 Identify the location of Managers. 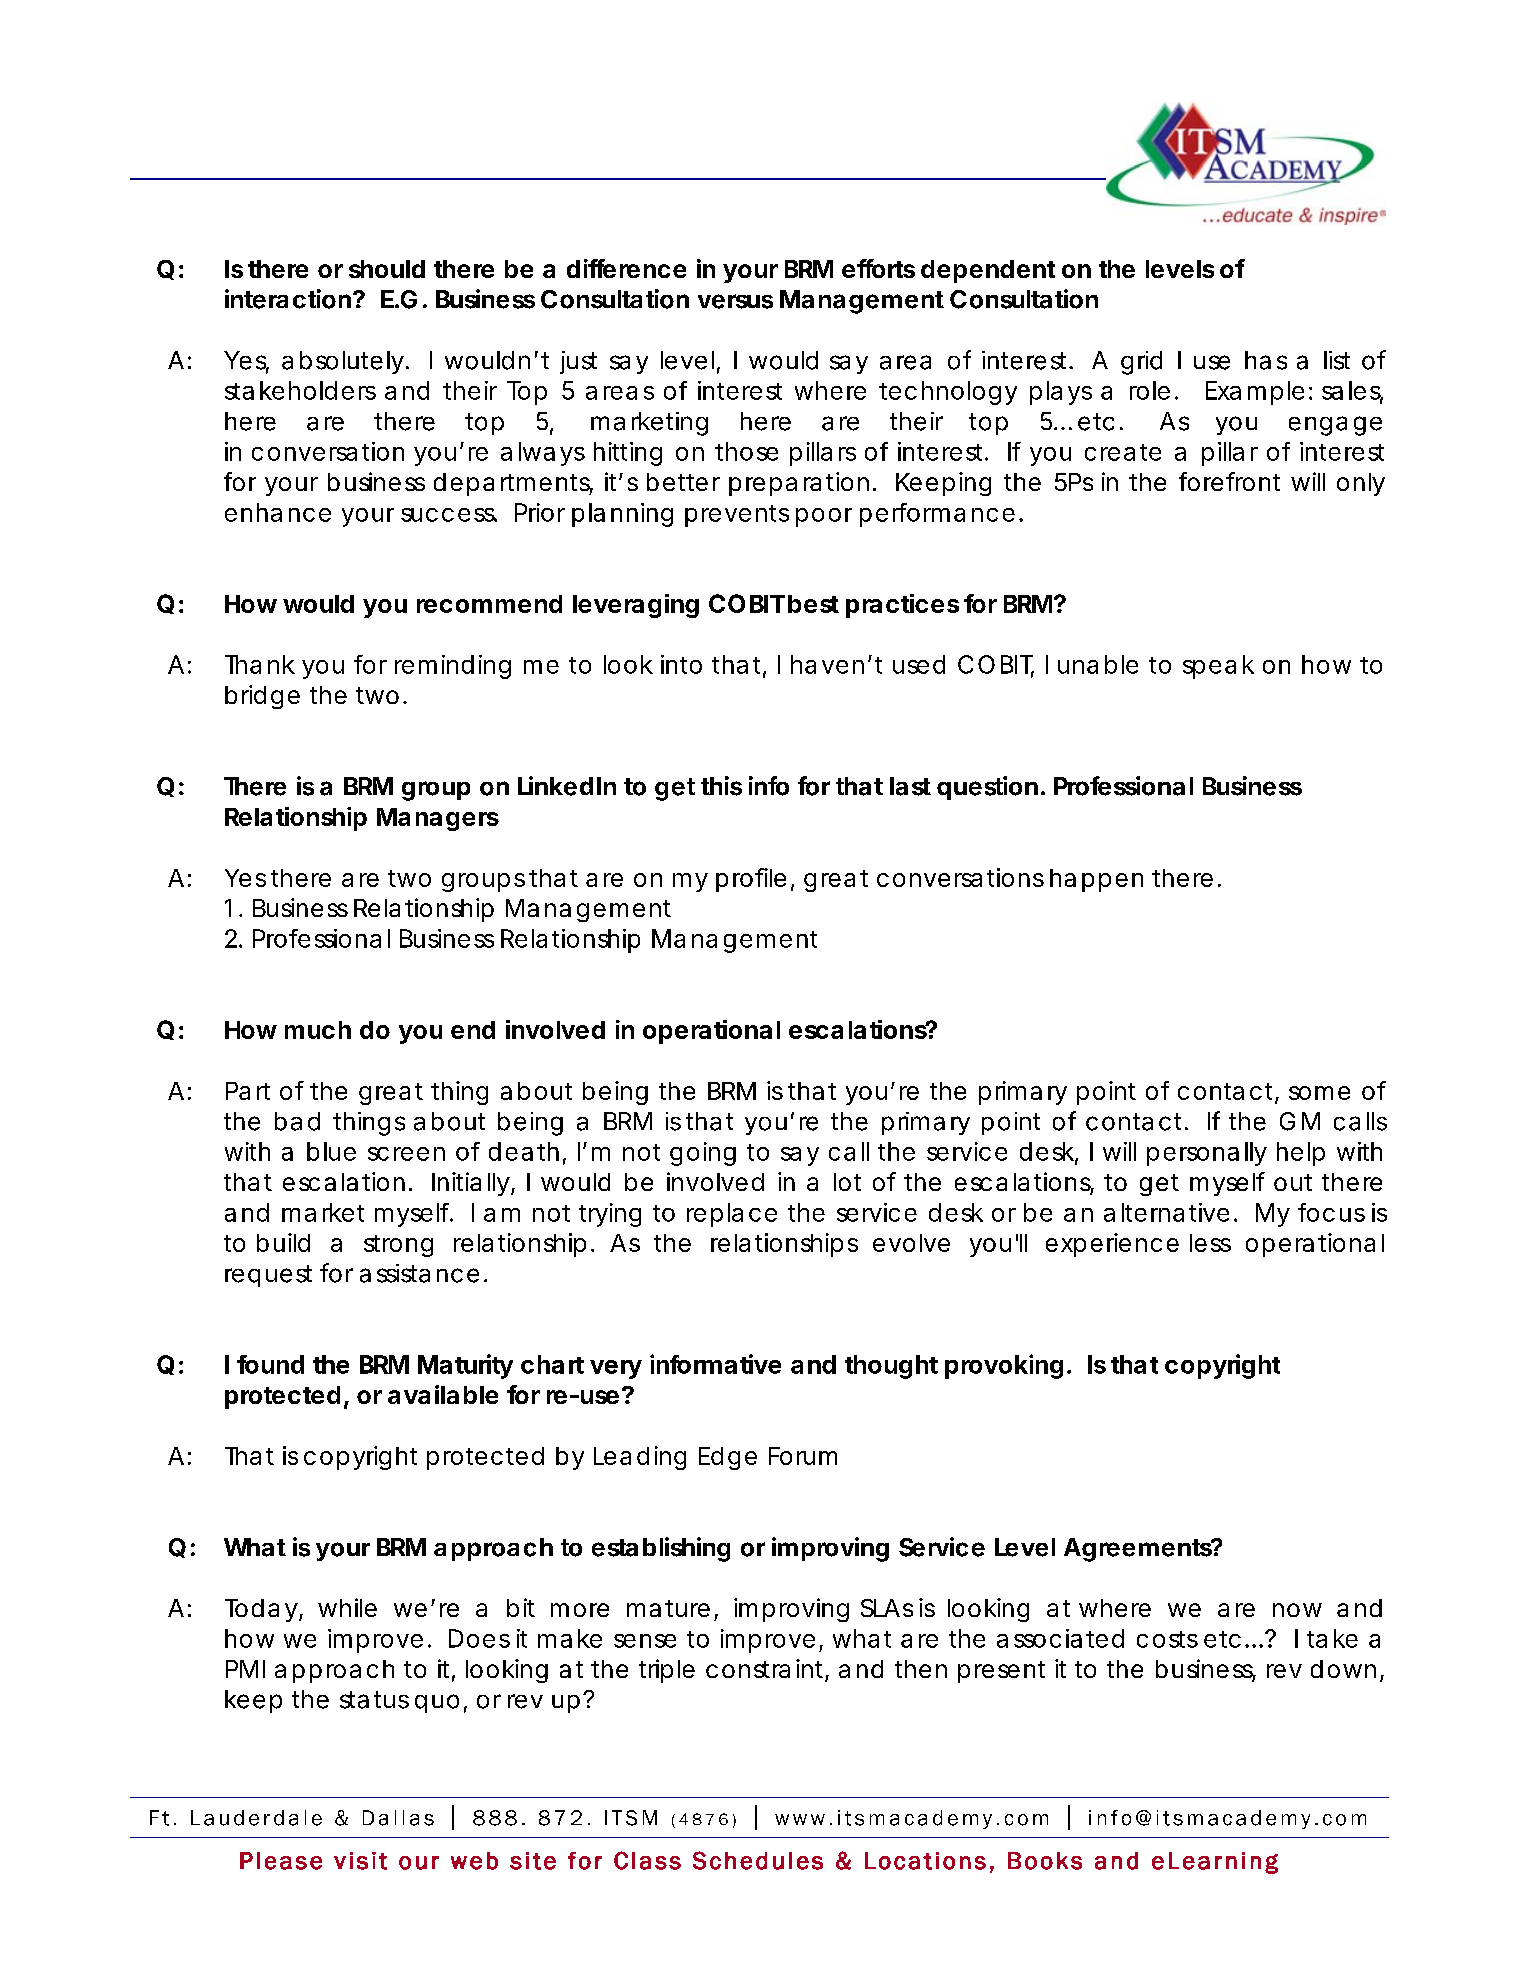
(438, 819).
